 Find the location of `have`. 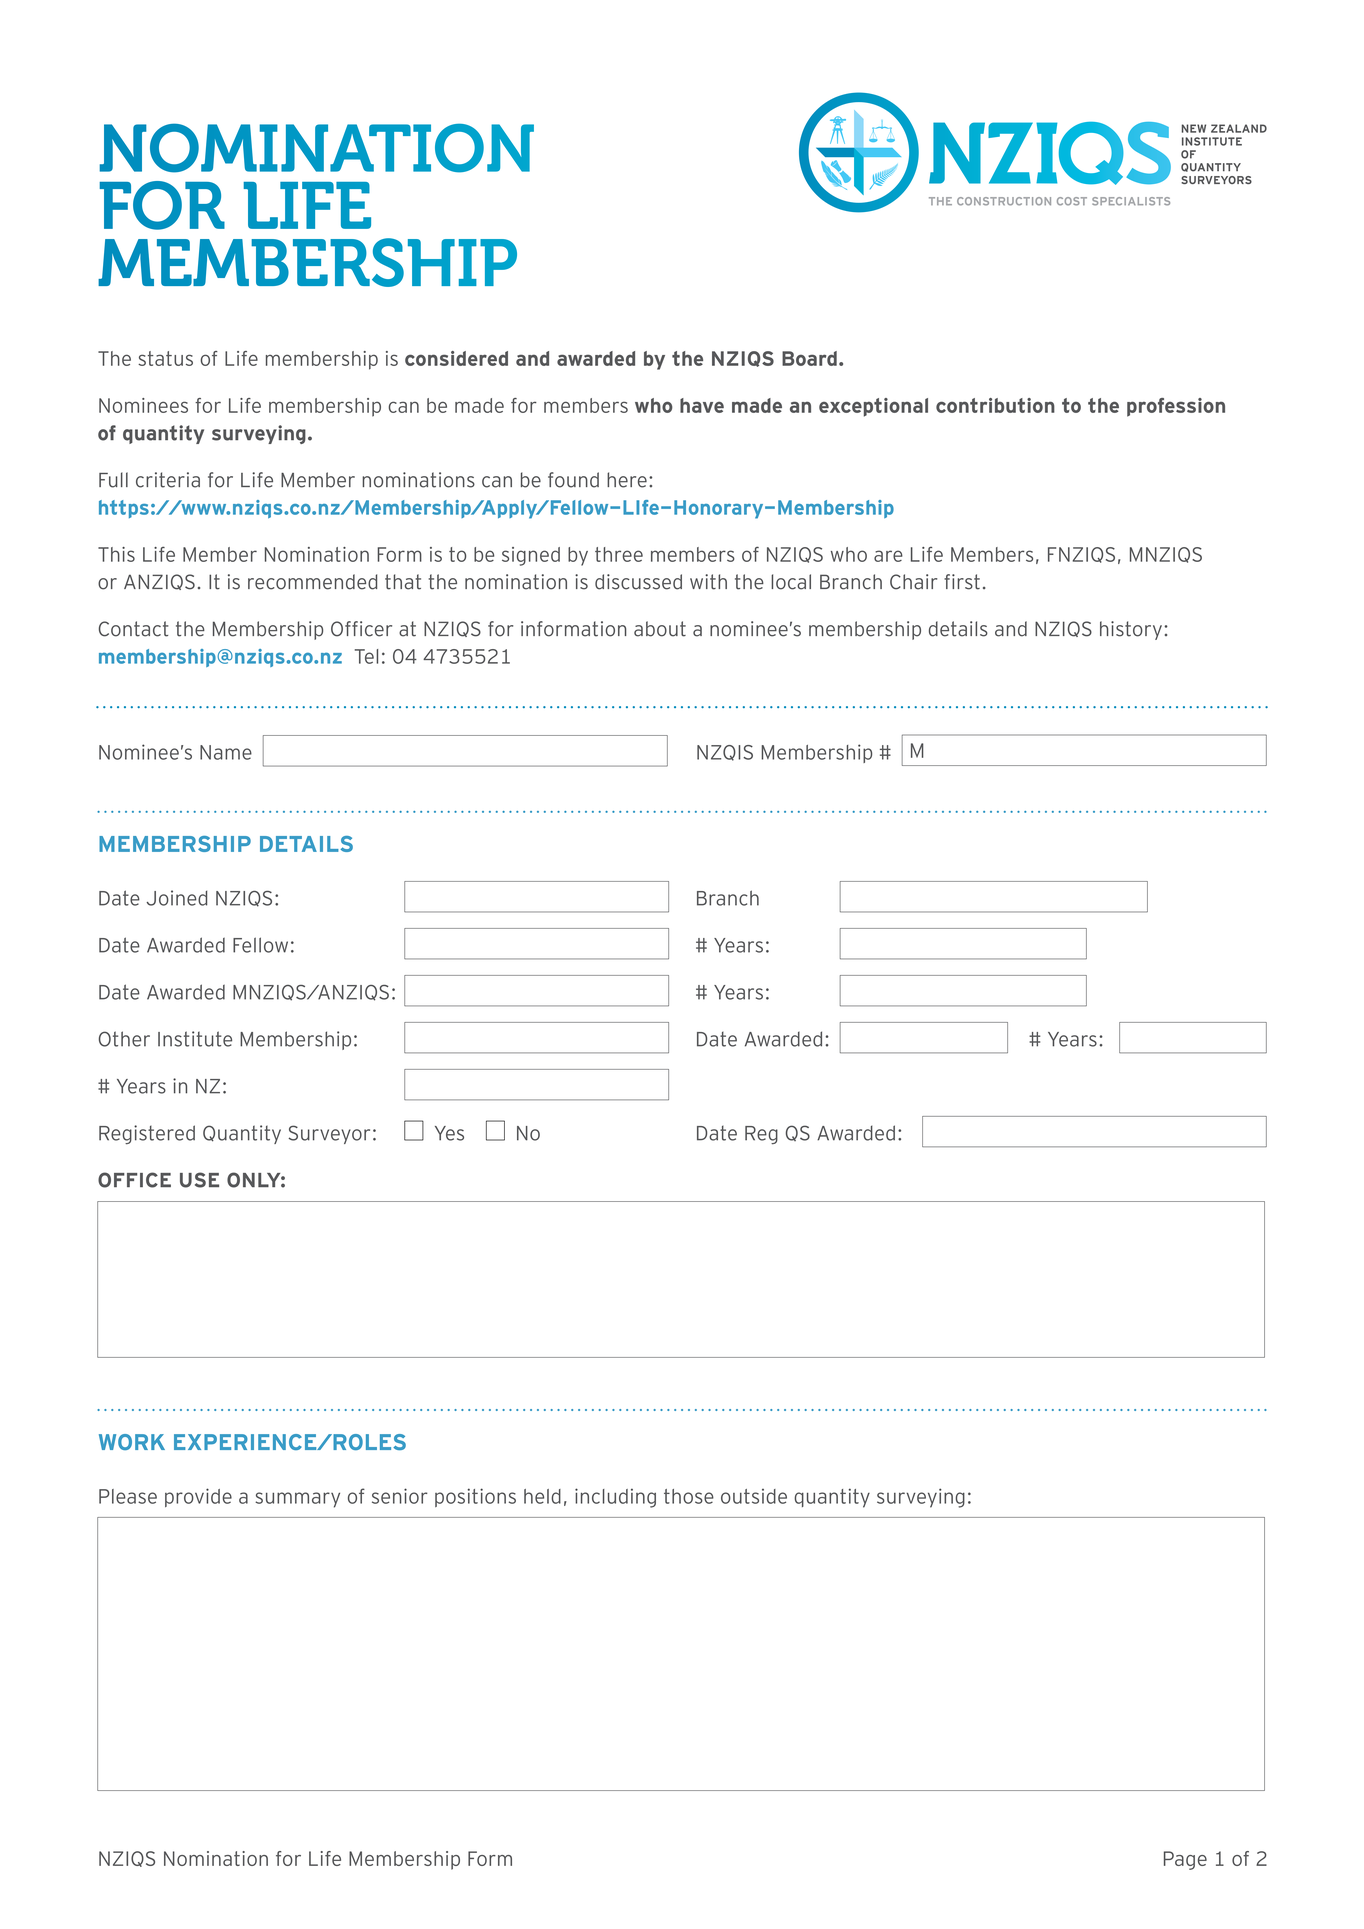

have is located at coordinates (702, 405).
